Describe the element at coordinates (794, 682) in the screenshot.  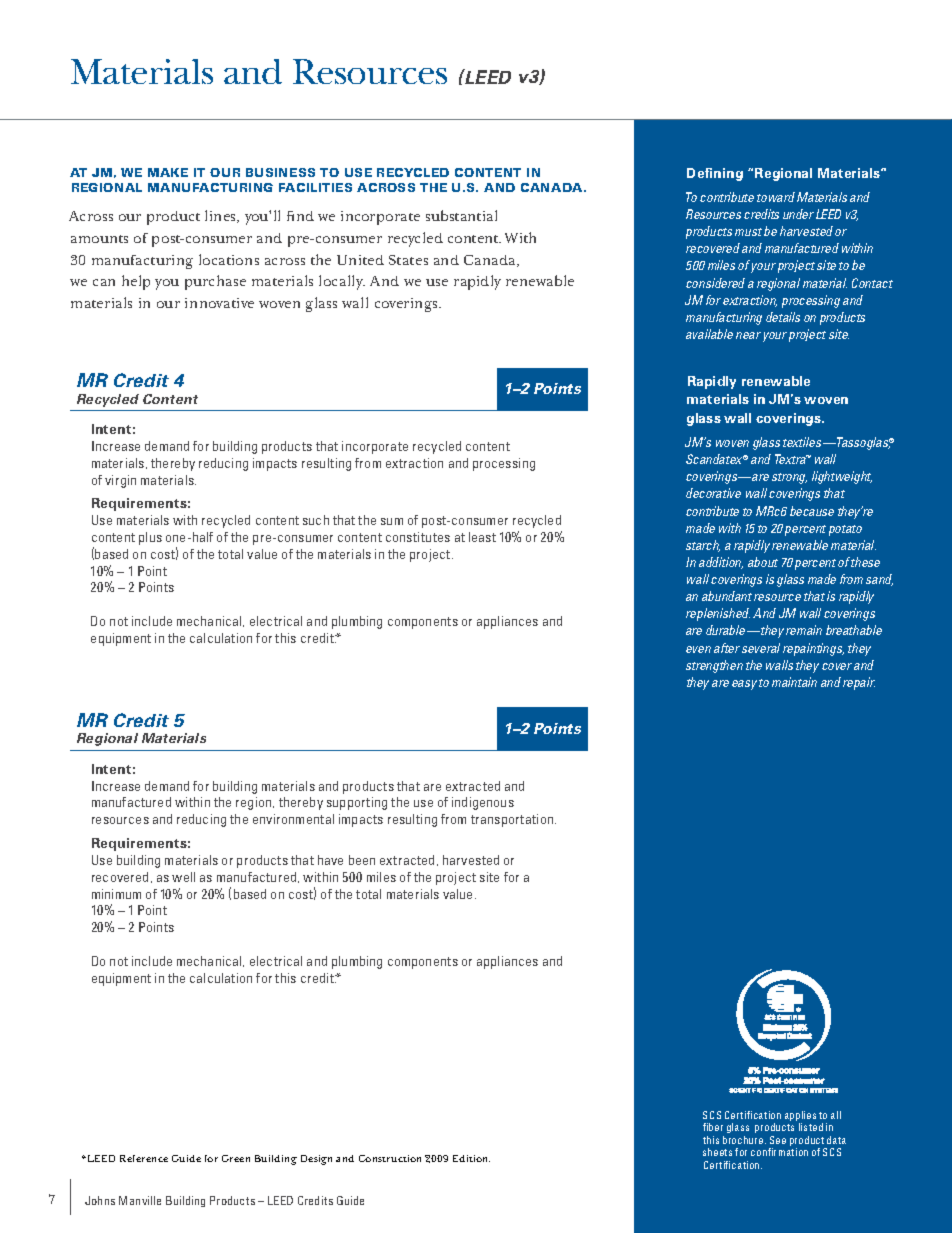
I see `maintain` at that location.
